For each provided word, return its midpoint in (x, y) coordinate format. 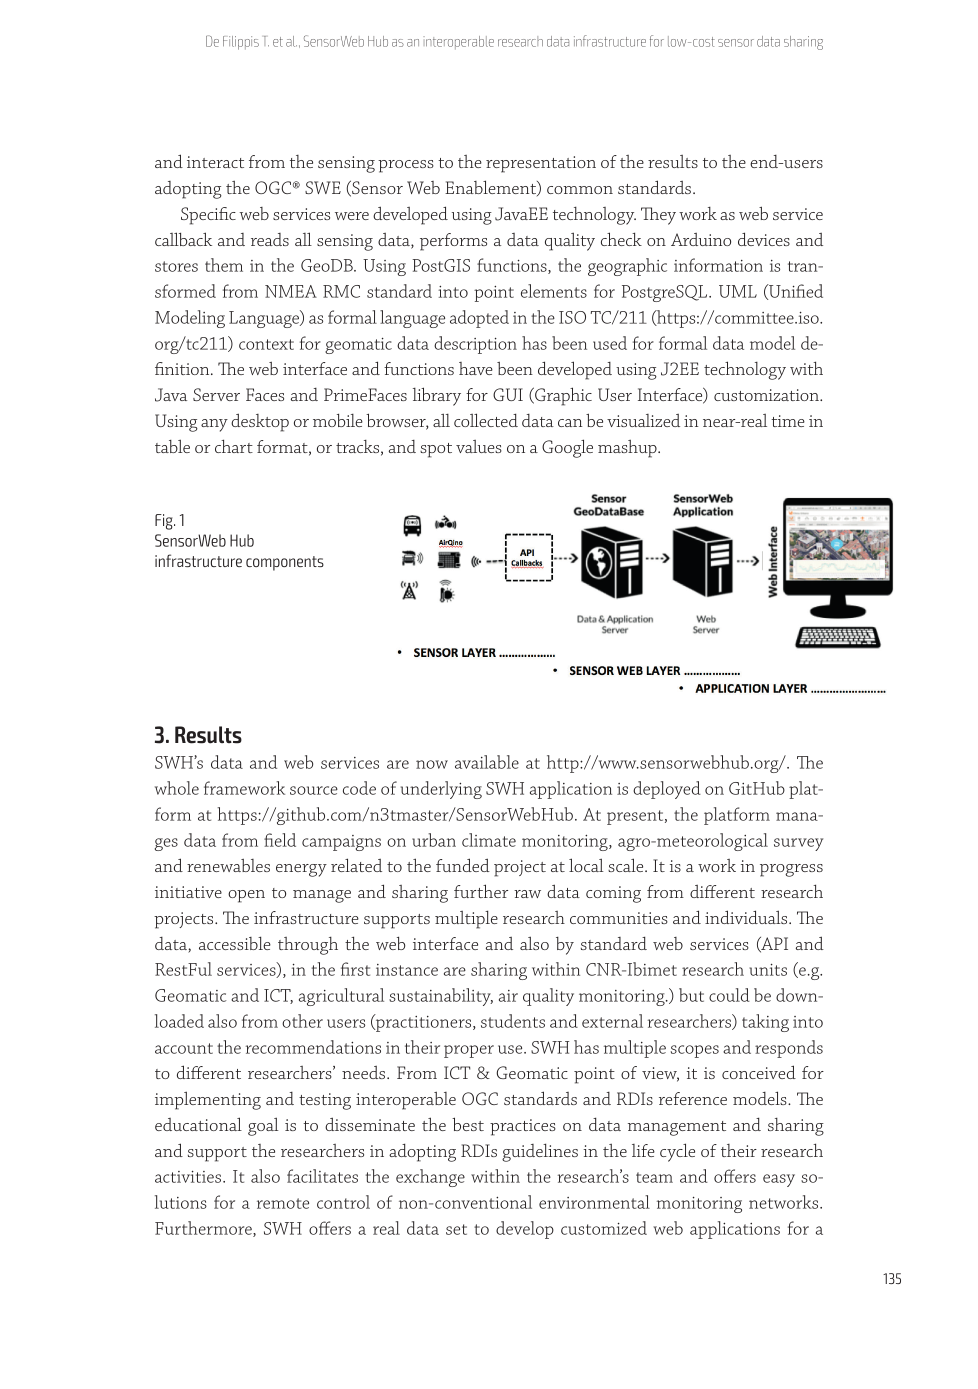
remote (283, 1203)
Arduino (701, 239)
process (406, 166)
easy (779, 1180)
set (456, 1229)
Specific (208, 216)
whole (177, 788)
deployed (667, 790)
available (487, 762)
